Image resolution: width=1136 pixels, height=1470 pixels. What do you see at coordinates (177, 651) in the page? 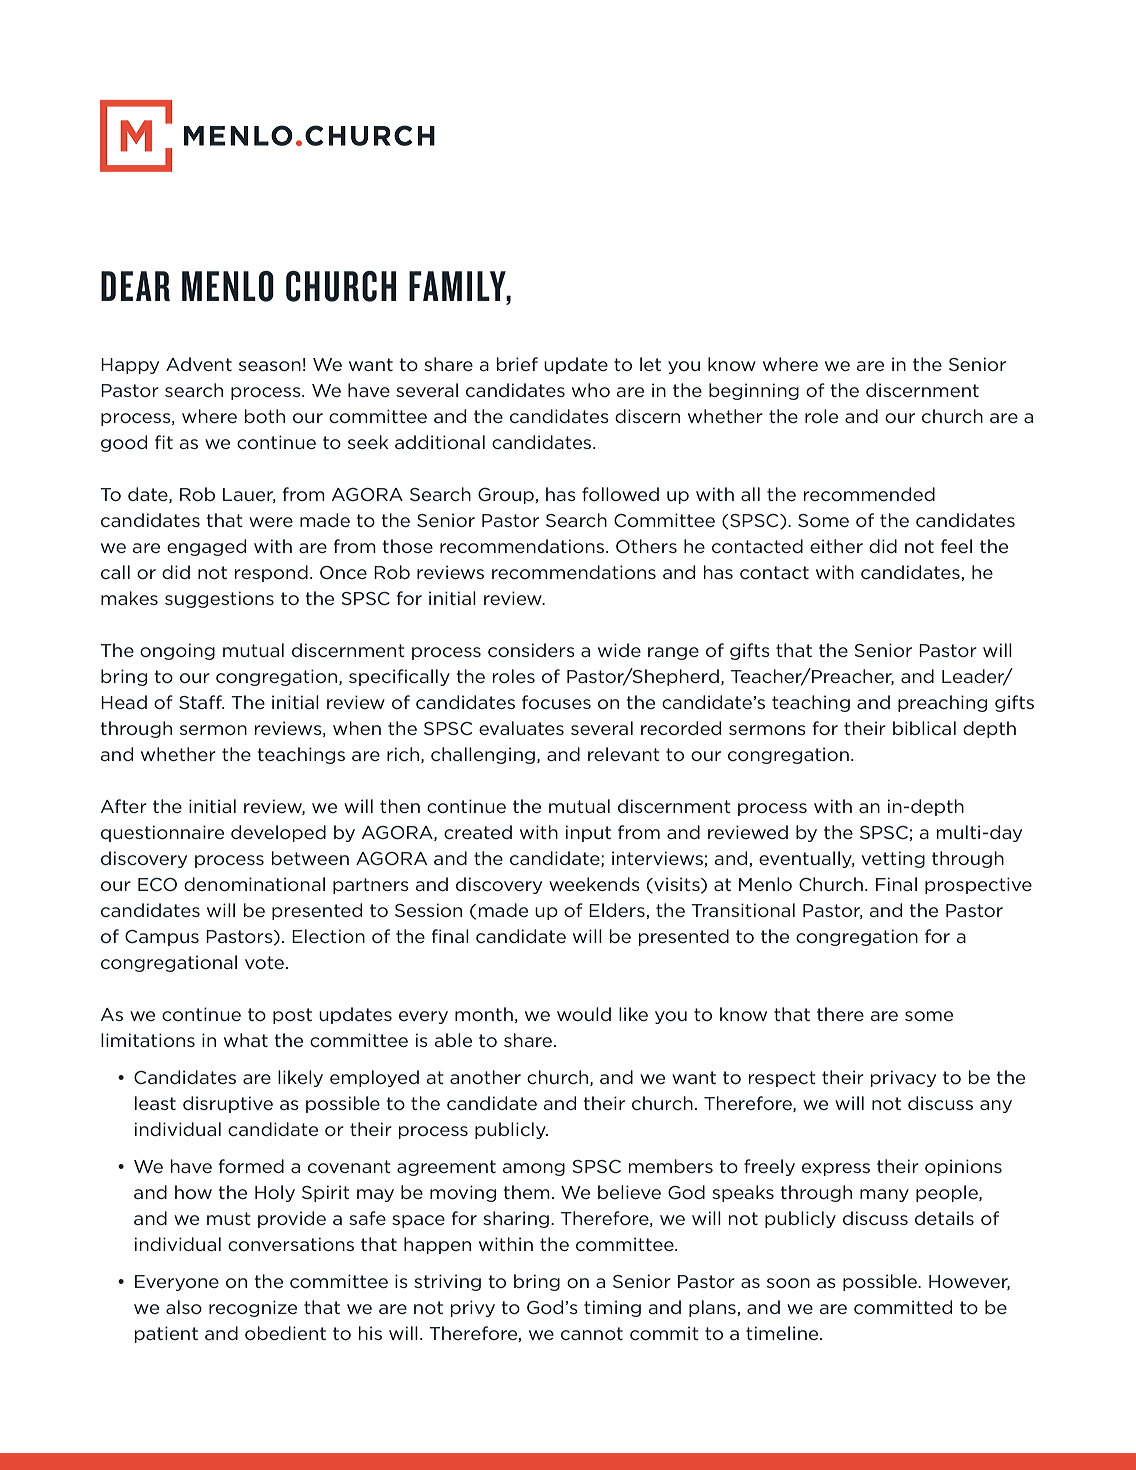
I see `ongoing` at bounding box center [177, 651].
